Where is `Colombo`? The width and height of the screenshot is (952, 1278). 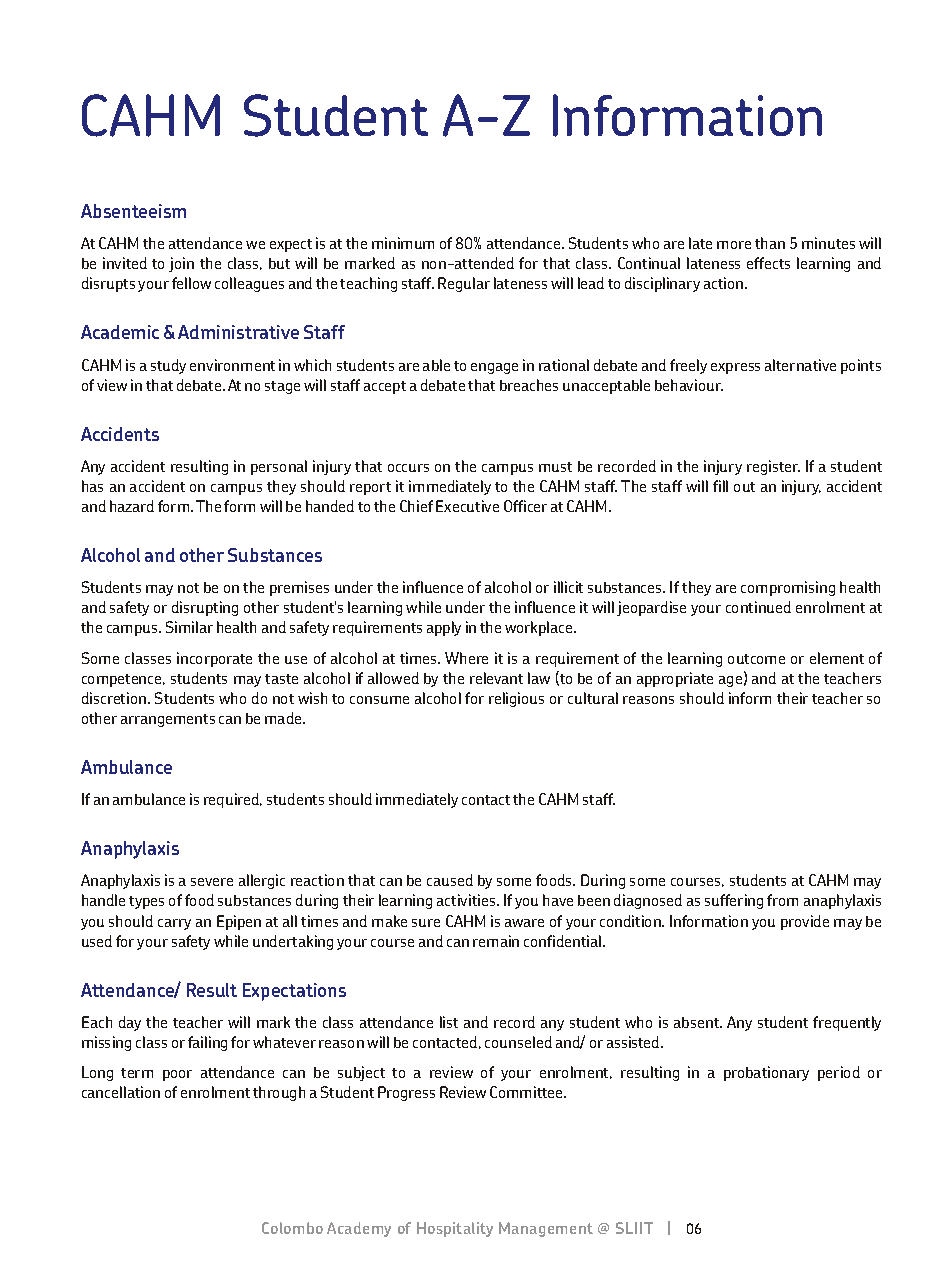
Colombo is located at coordinates (292, 1228).
